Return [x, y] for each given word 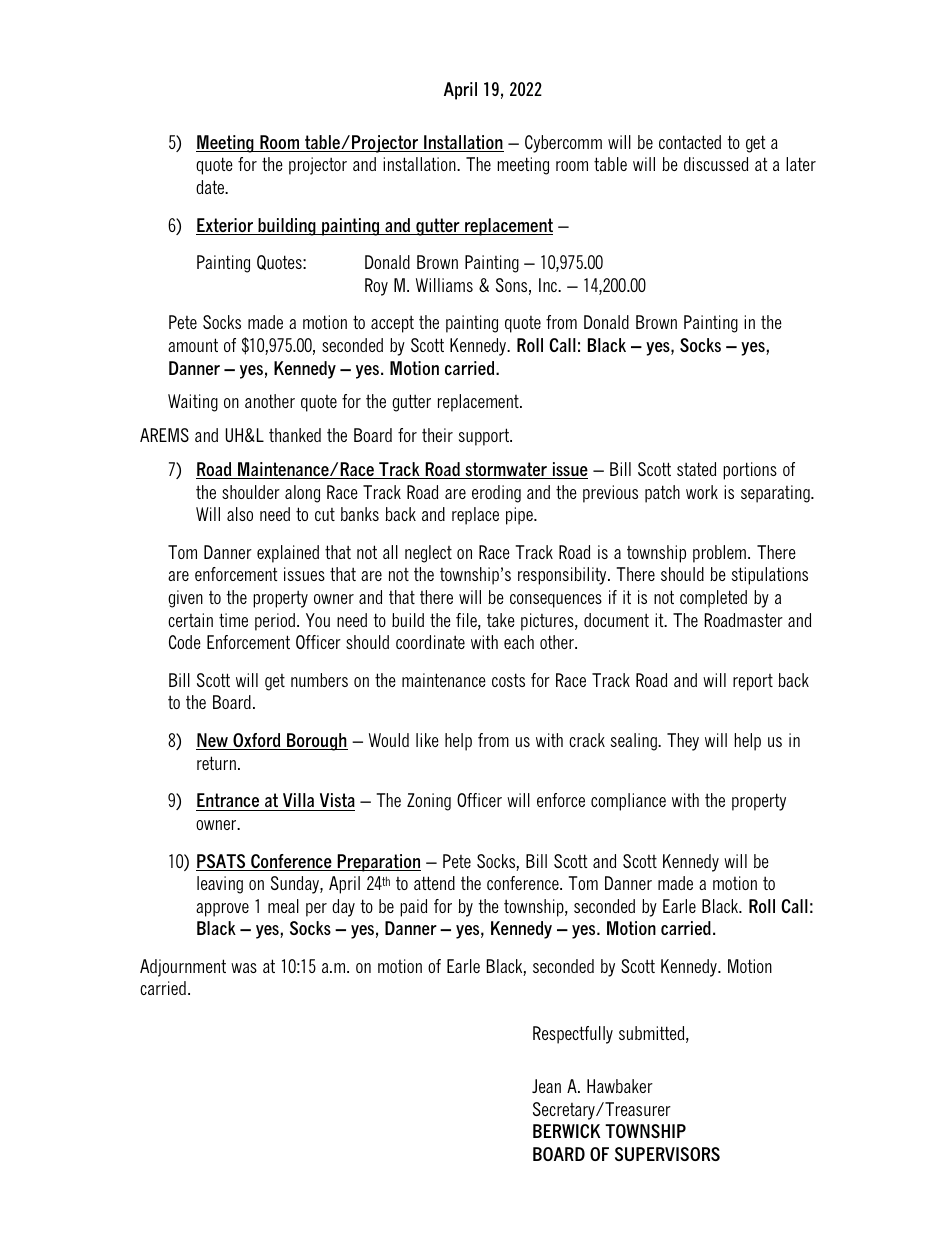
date [211, 187]
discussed [716, 164]
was [244, 968]
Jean [546, 1086]
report [753, 682]
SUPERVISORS [667, 1154]
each [519, 642]
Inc [549, 285]
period [275, 622]
